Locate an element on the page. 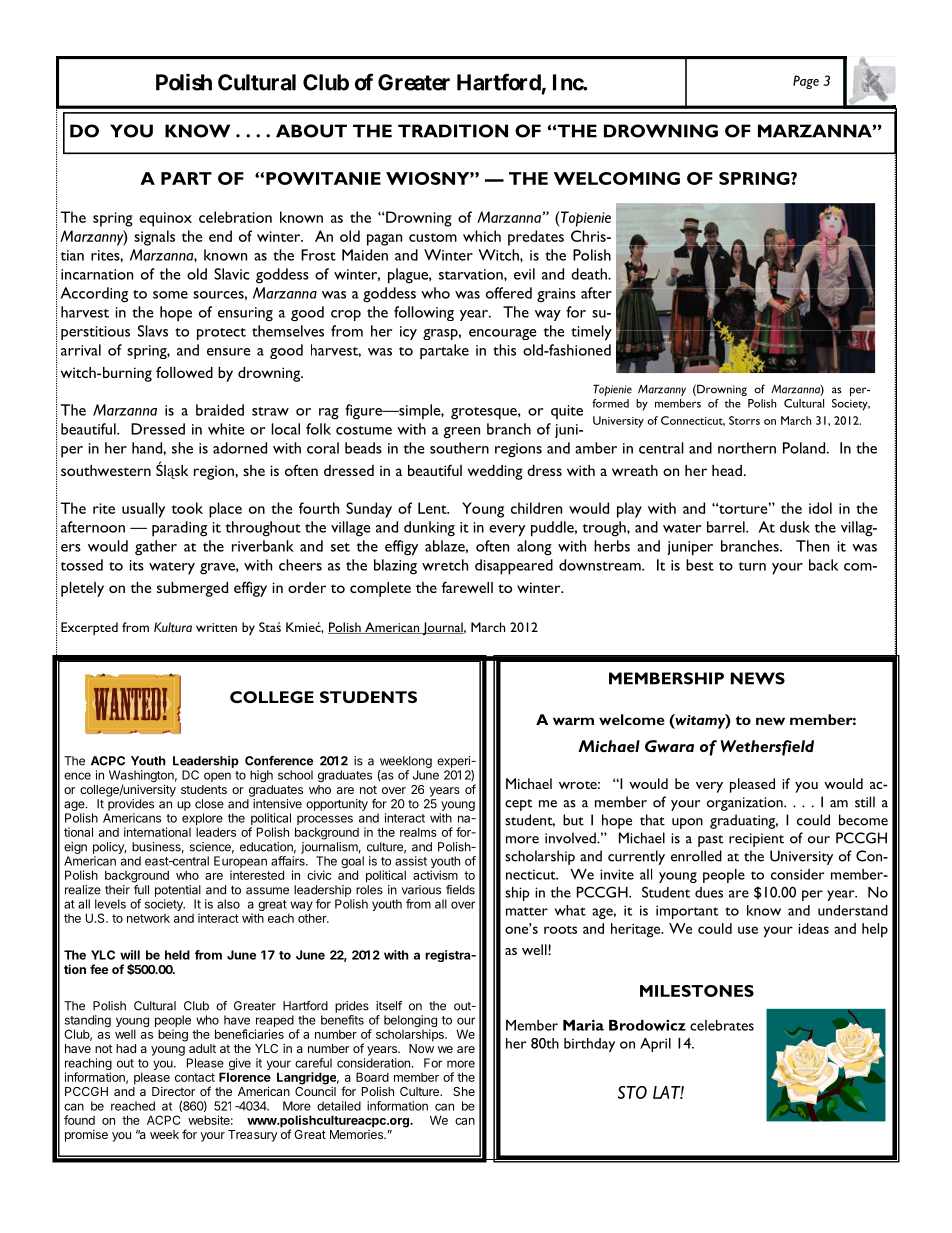 This image has height=1233, width=952. turn is located at coordinates (752, 566).
